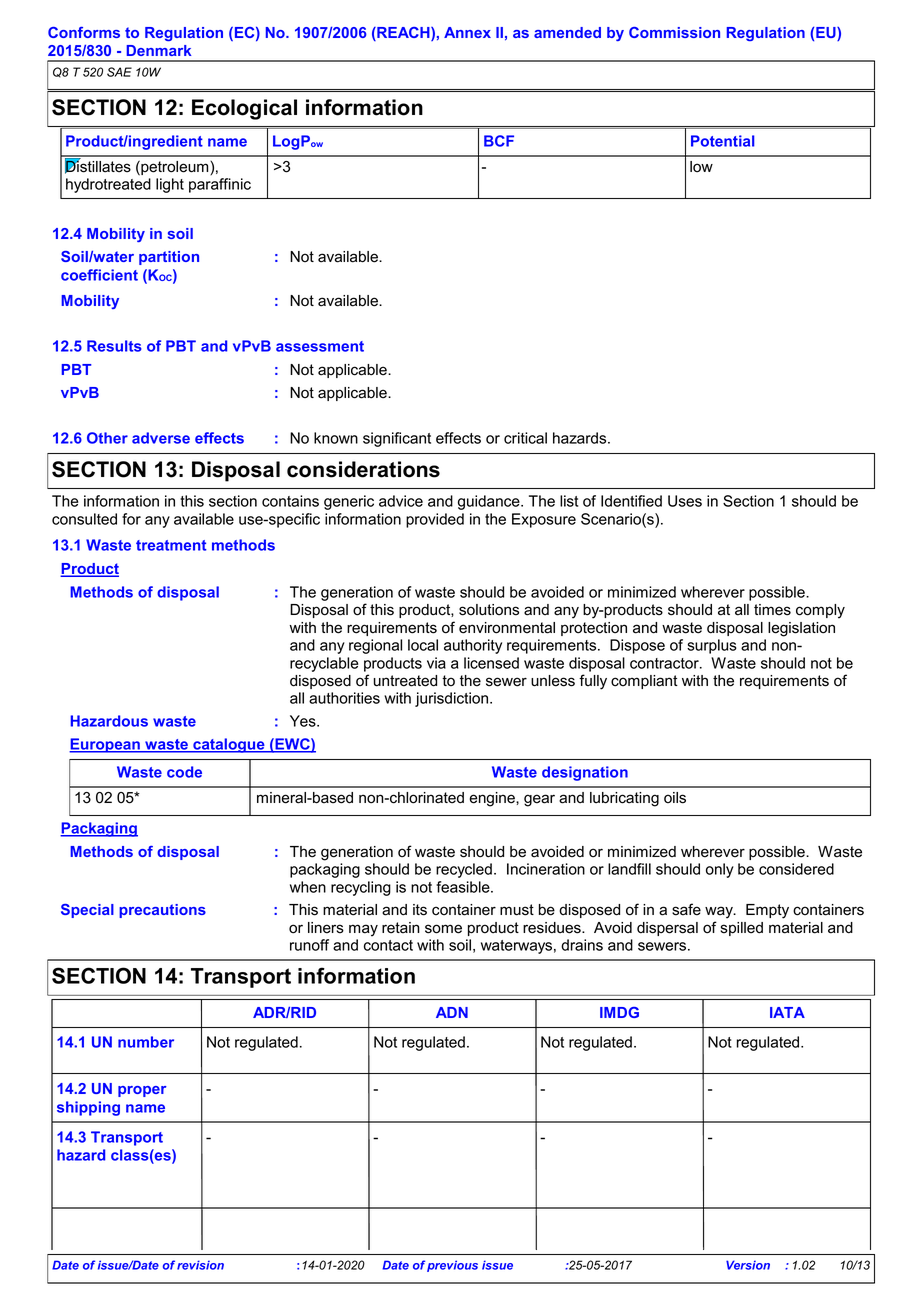 The image size is (924, 1308). What do you see at coordinates (114, 346) in the screenshot?
I see `Results` at bounding box center [114, 346].
